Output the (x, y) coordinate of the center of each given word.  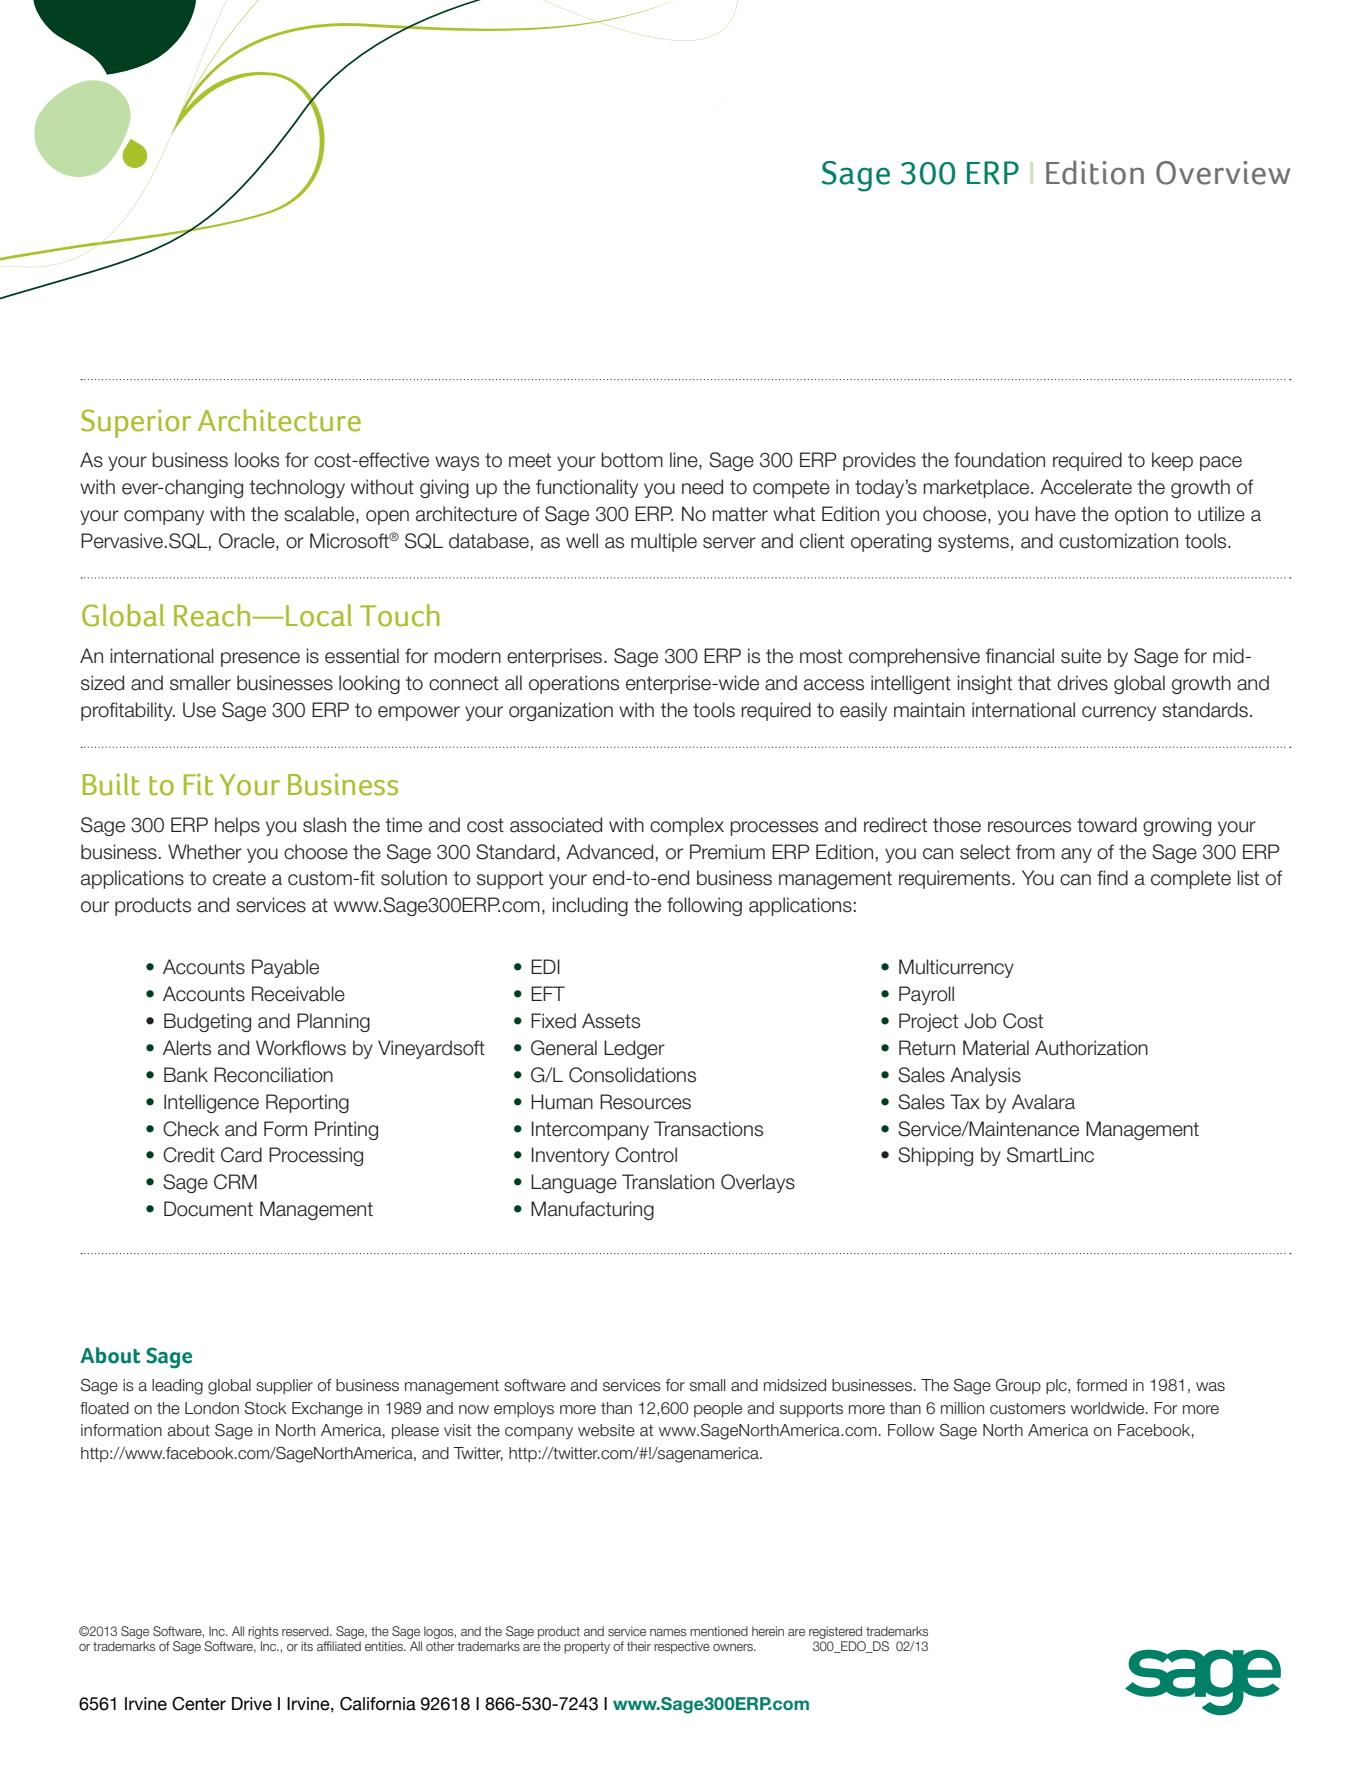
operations (574, 684)
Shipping (935, 1156)
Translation (668, 1182)
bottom (632, 460)
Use (199, 710)
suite (1081, 656)
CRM (235, 1182)
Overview (1223, 173)
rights (263, 1632)
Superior (136, 423)
